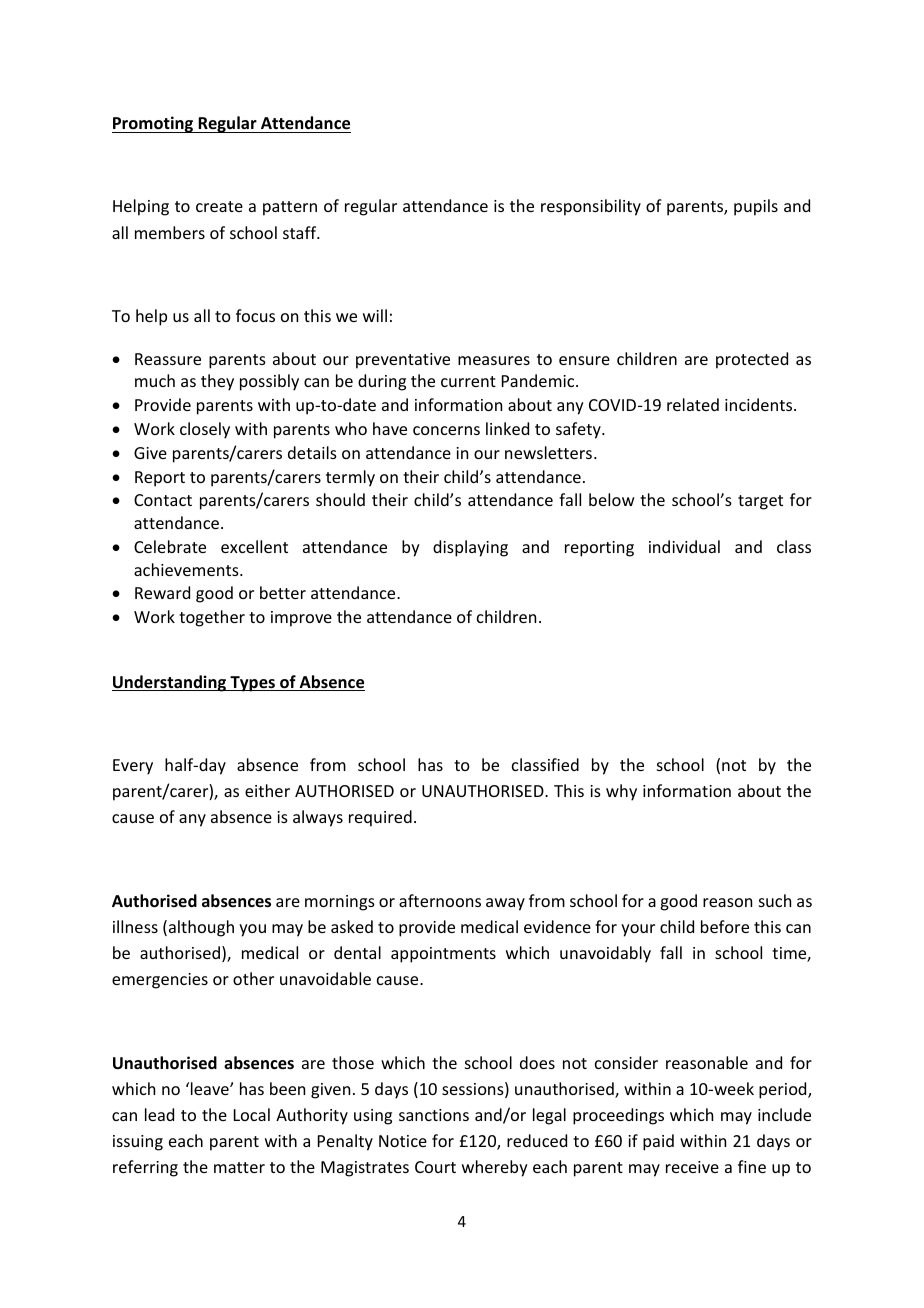 This screenshot has height=1308, width=924. Describe the element at coordinates (219, 206) in the screenshot. I see `create` at that location.
